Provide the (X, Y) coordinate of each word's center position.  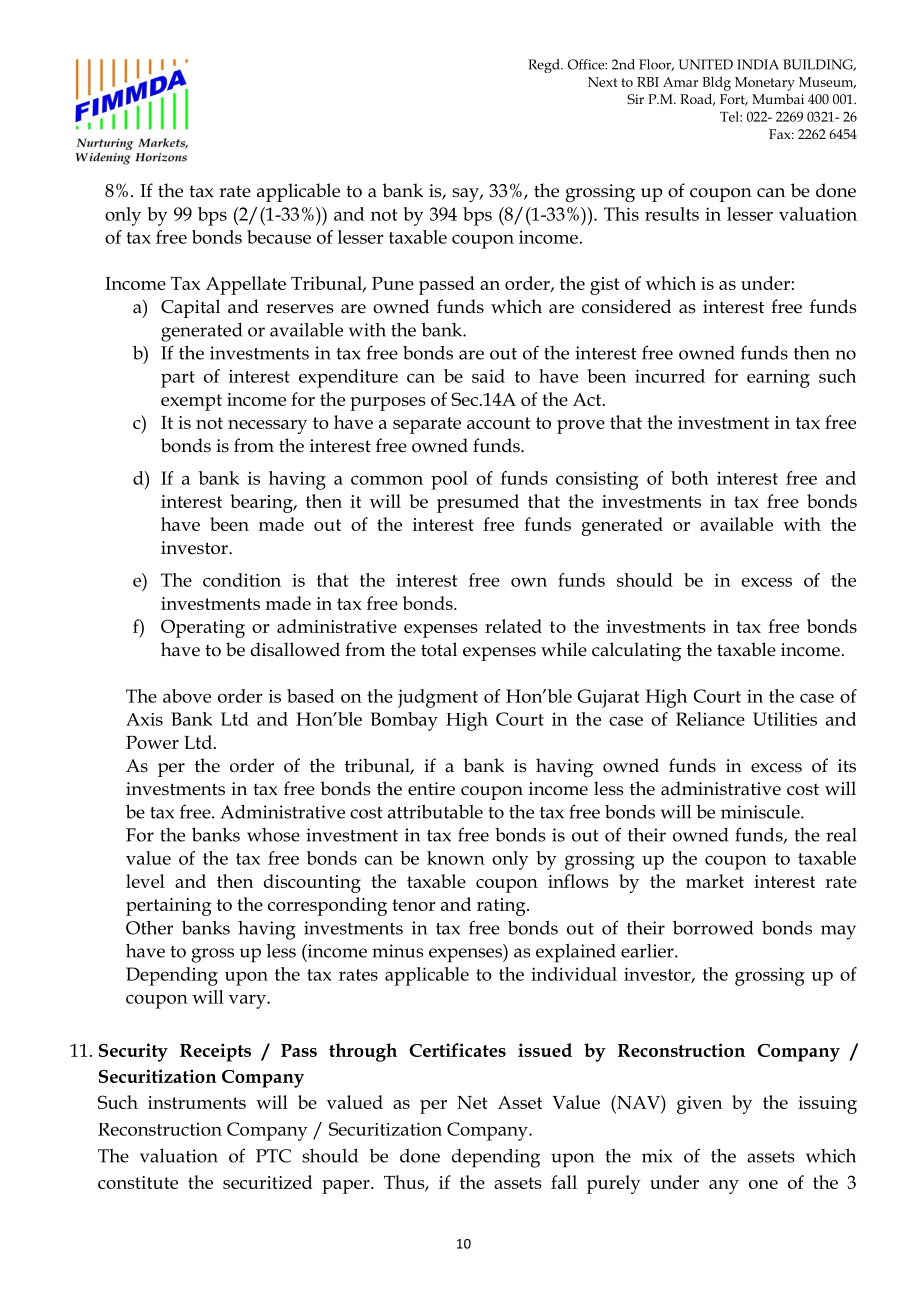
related (513, 626)
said (488, 376)
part (178, 379)
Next (602, 82)
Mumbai (778, 99)
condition (242, 580)
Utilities (785, 719)
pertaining (169, 907)
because (279, 237)
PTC (273, 1156)
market (715, 881)
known (456, 858)
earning (778, 379)
